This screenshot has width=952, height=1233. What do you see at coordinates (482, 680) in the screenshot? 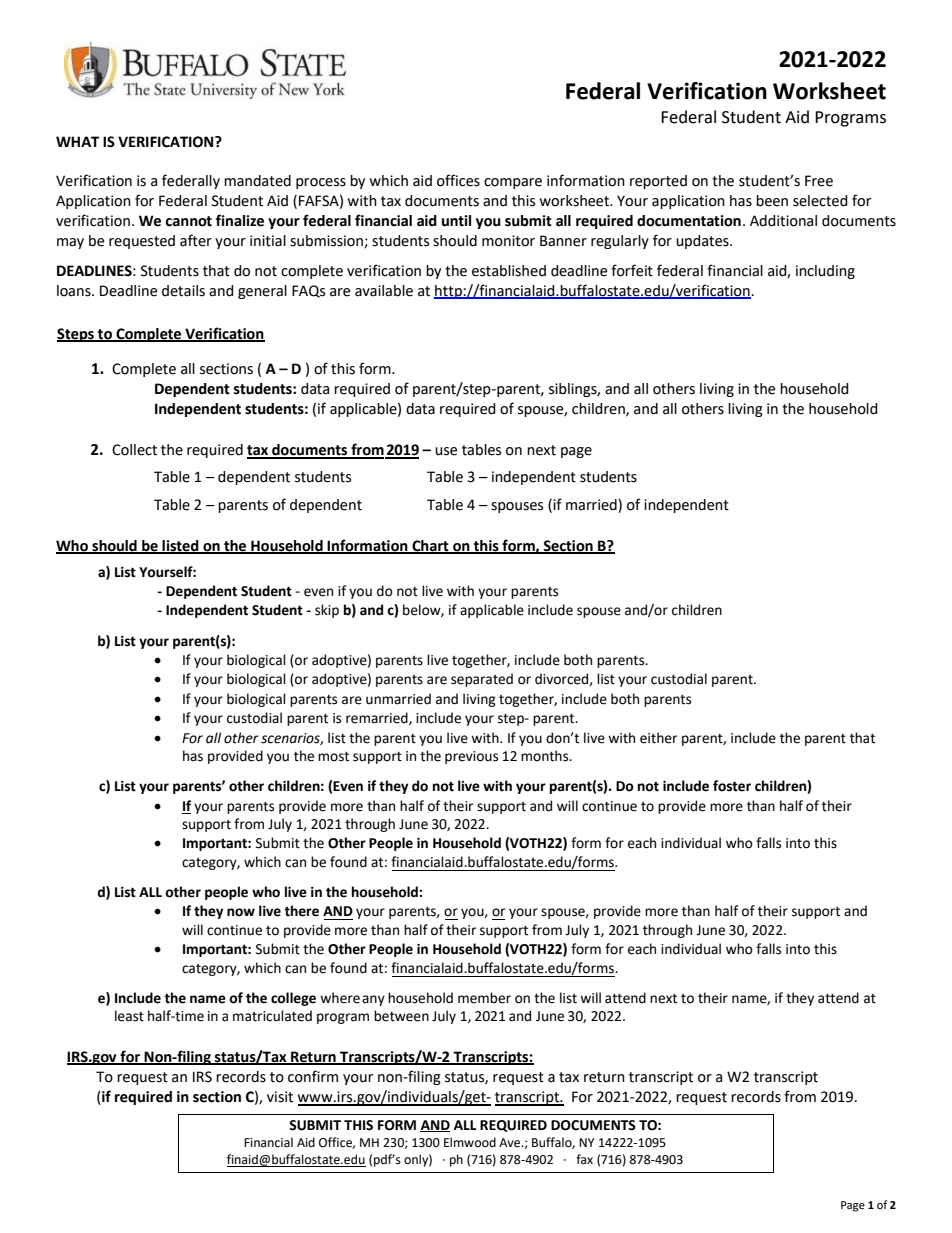
I see `separated` at bounding box center [482, 680].
